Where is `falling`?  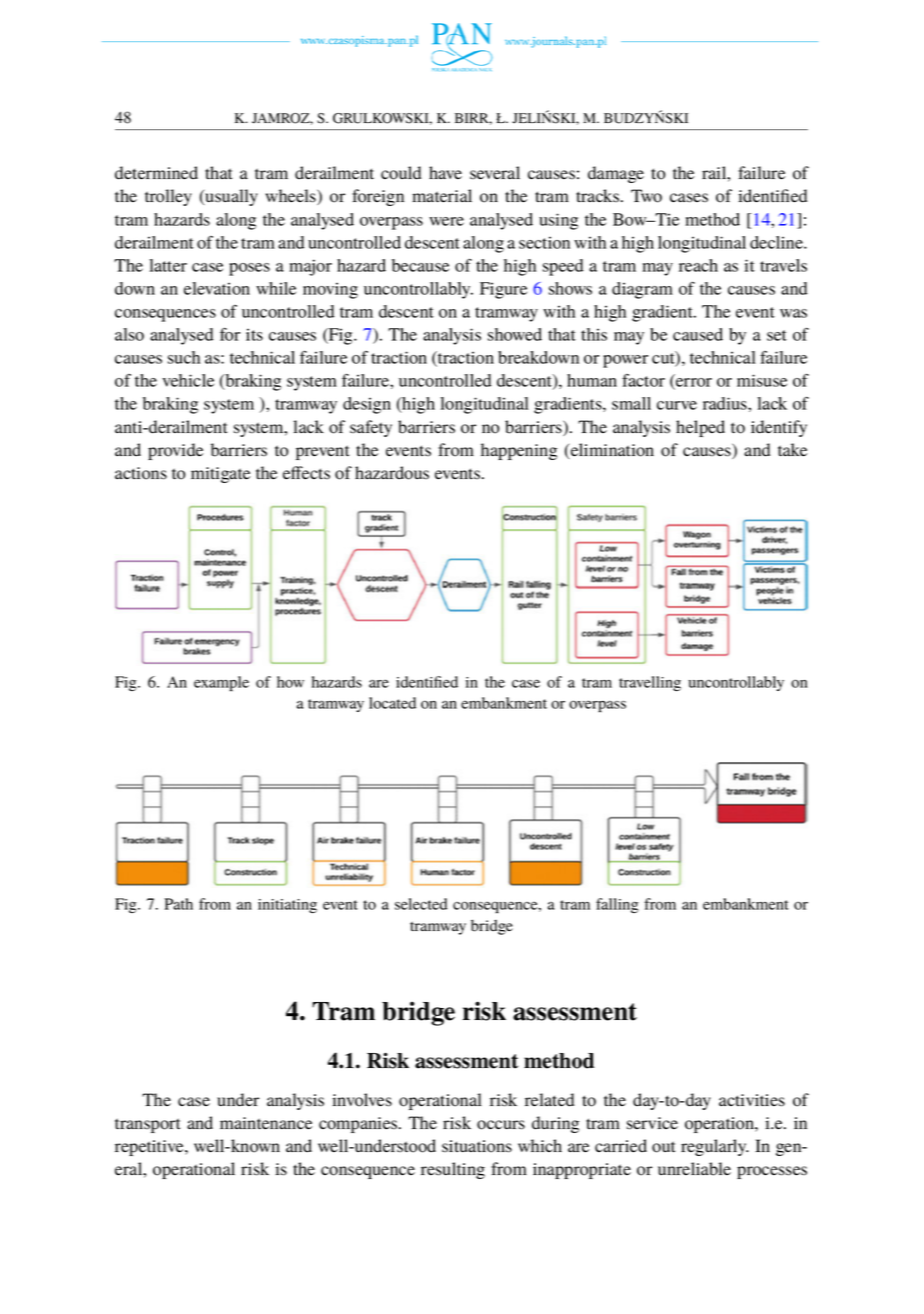 falling is located at coordinates (617, 905).
